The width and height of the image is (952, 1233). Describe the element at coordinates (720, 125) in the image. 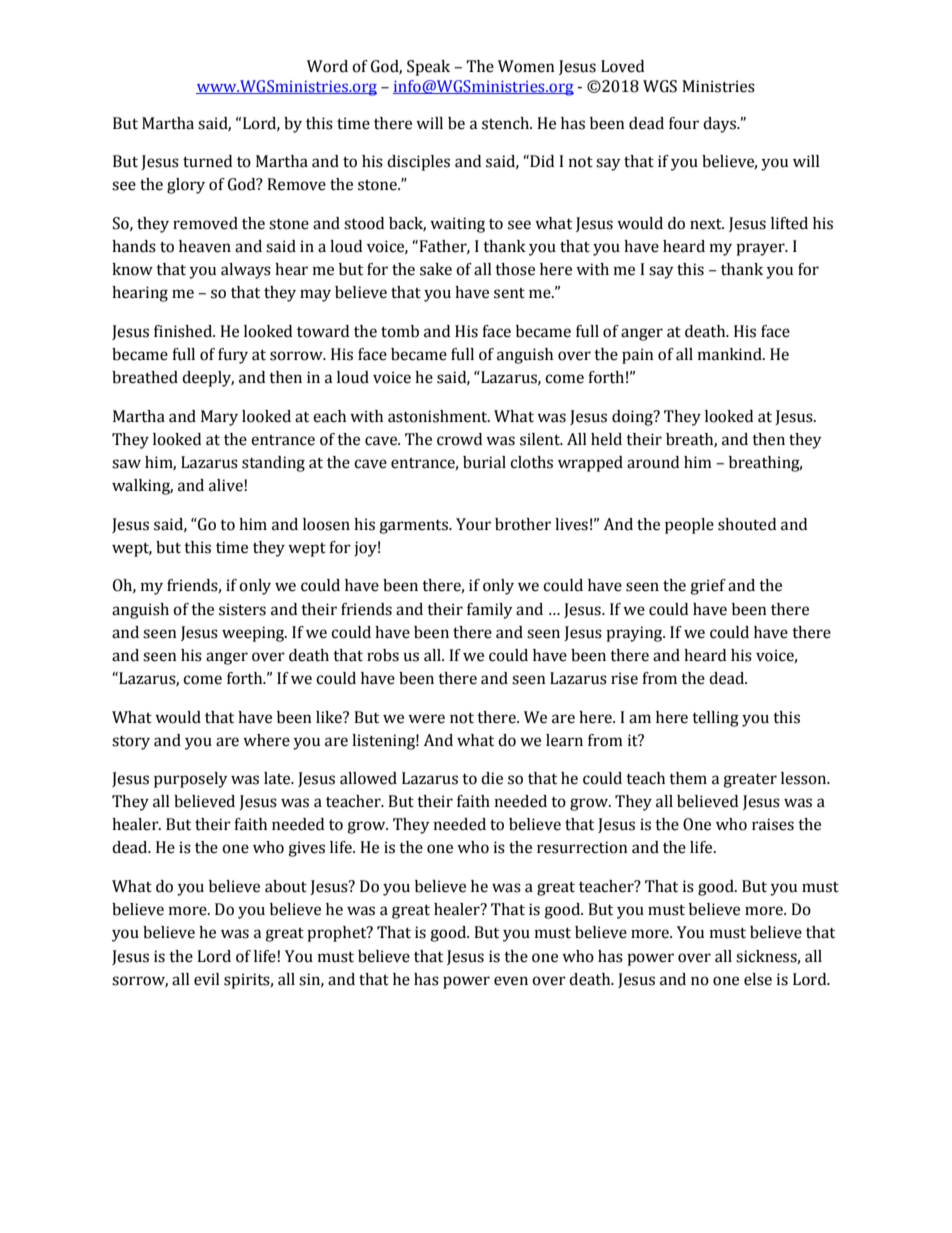

I see `days` at that location.
